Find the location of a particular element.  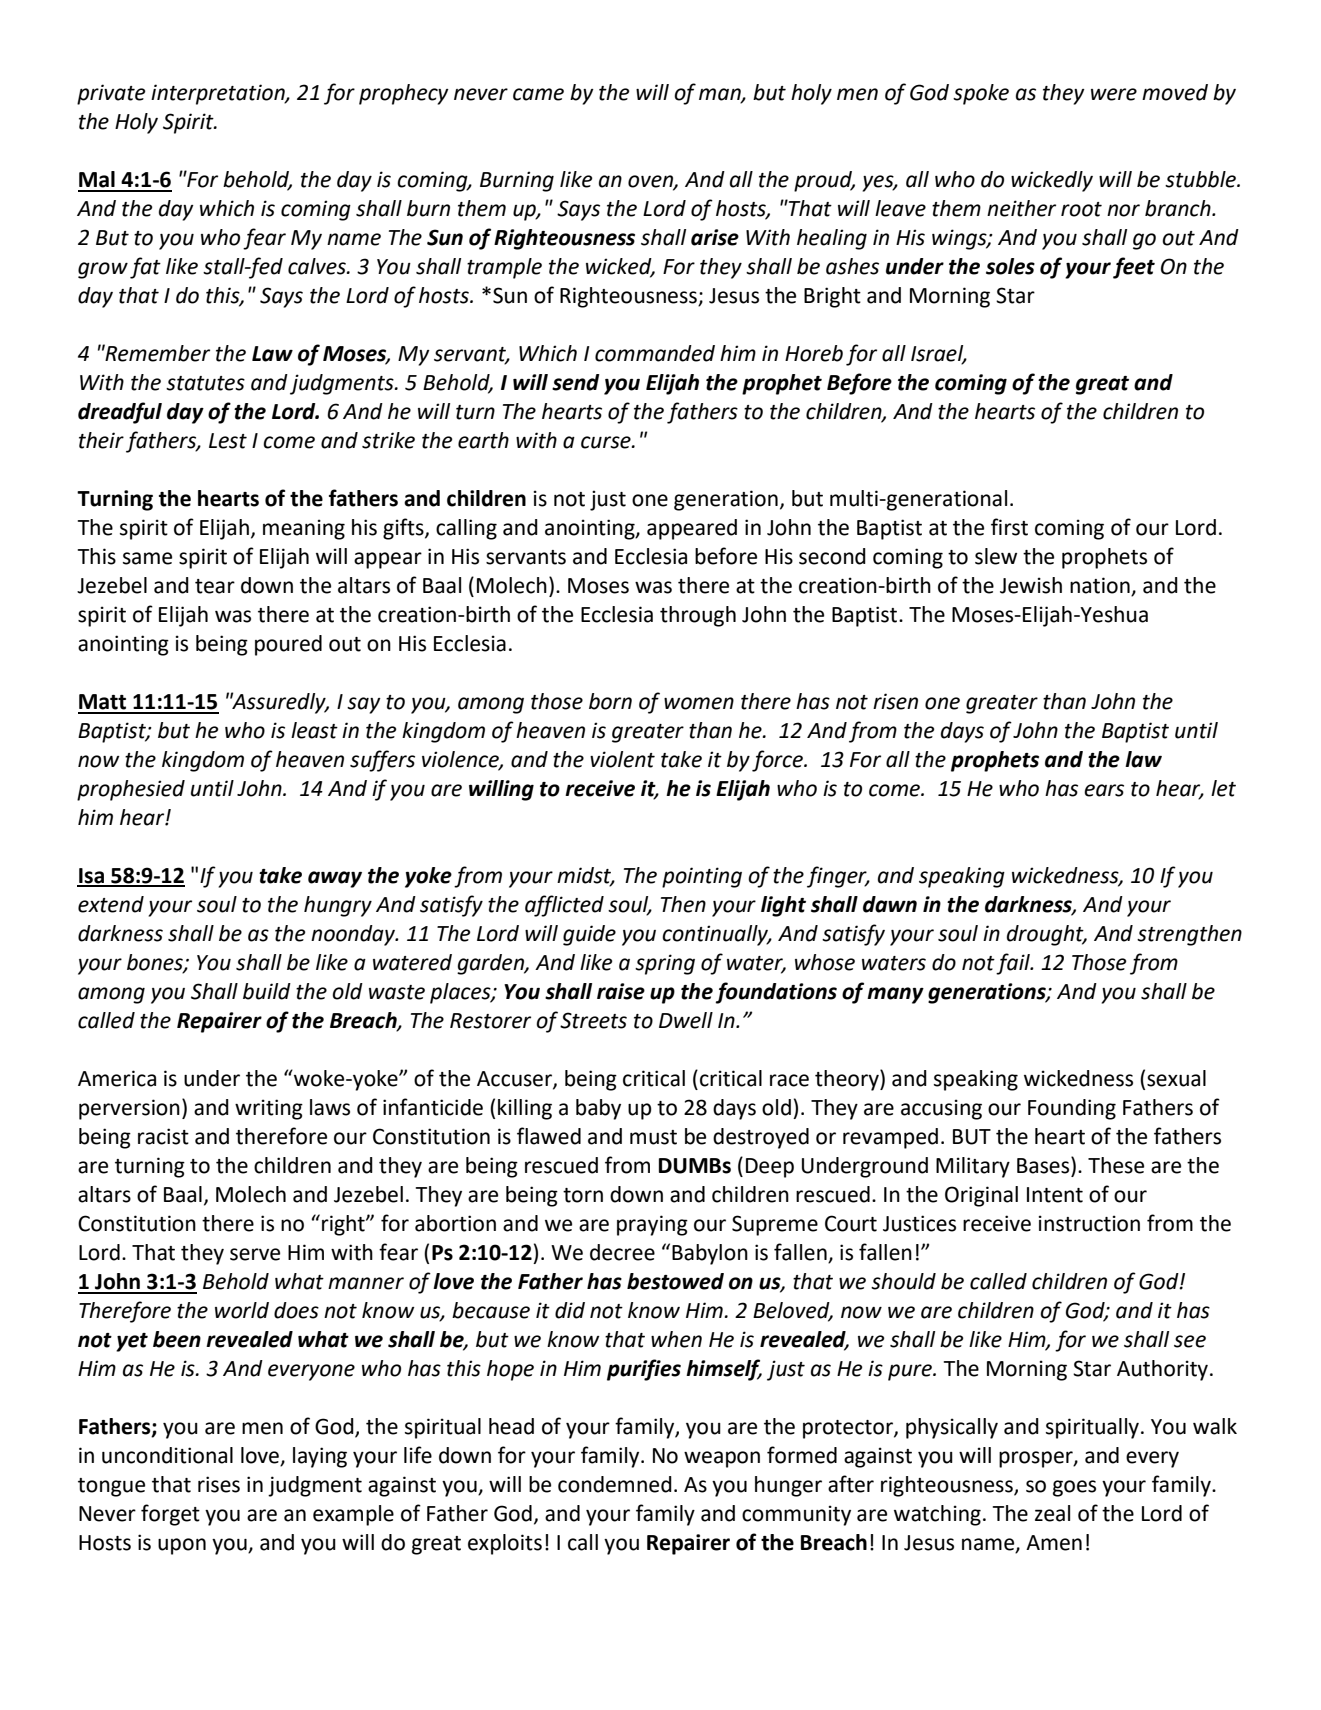

private is located at coordinates (111, 94).
